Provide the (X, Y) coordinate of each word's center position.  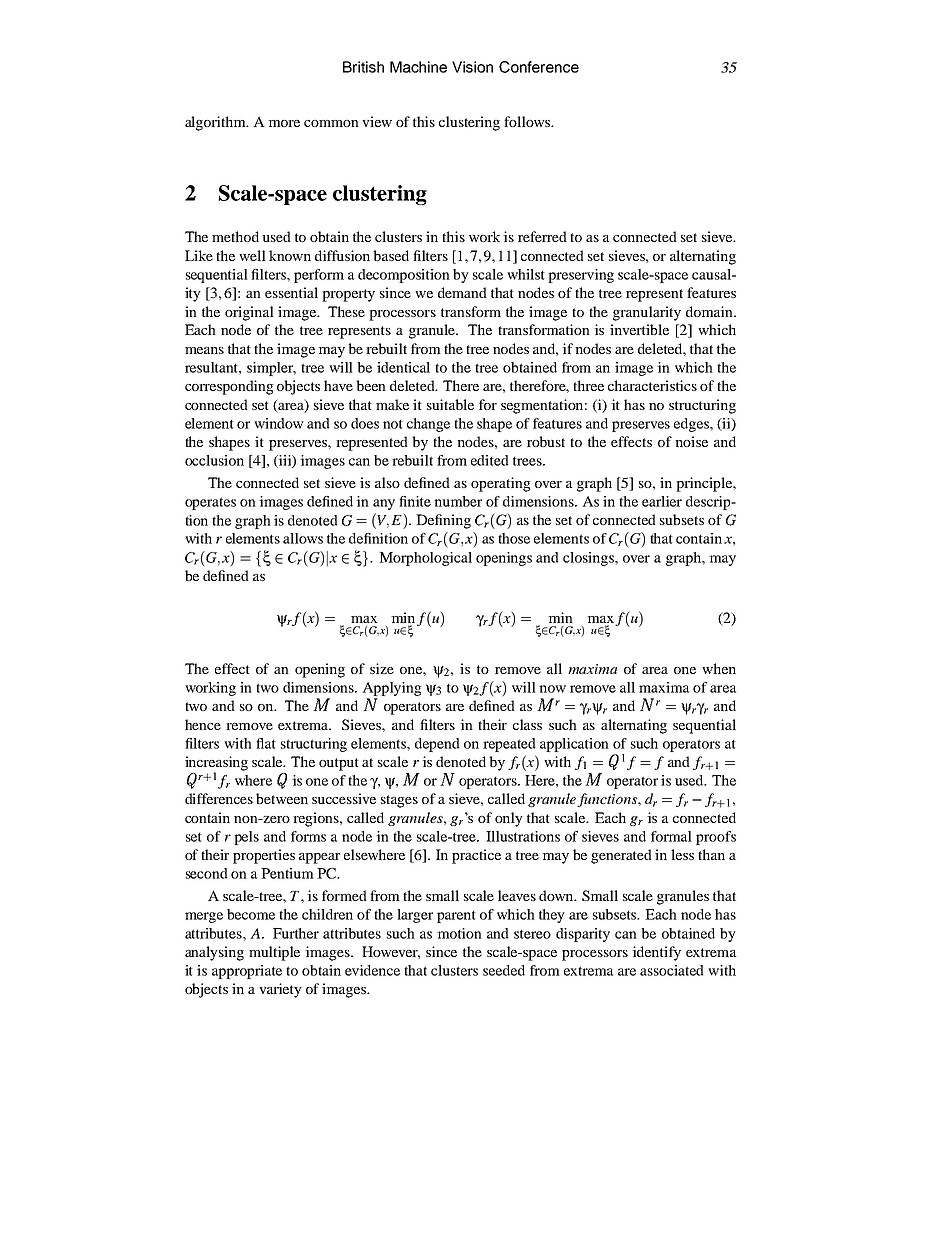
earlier (662, 501)
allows (303, 538)
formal (671, 836)
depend (437, 745)
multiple (274, 953)
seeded (504, 970)
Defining (443, 521)
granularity (647, 313)
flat (266, 743)
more (284, 123)
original (249, 313)
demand (462, 292)
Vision (472, 67)
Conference (539, 67)
